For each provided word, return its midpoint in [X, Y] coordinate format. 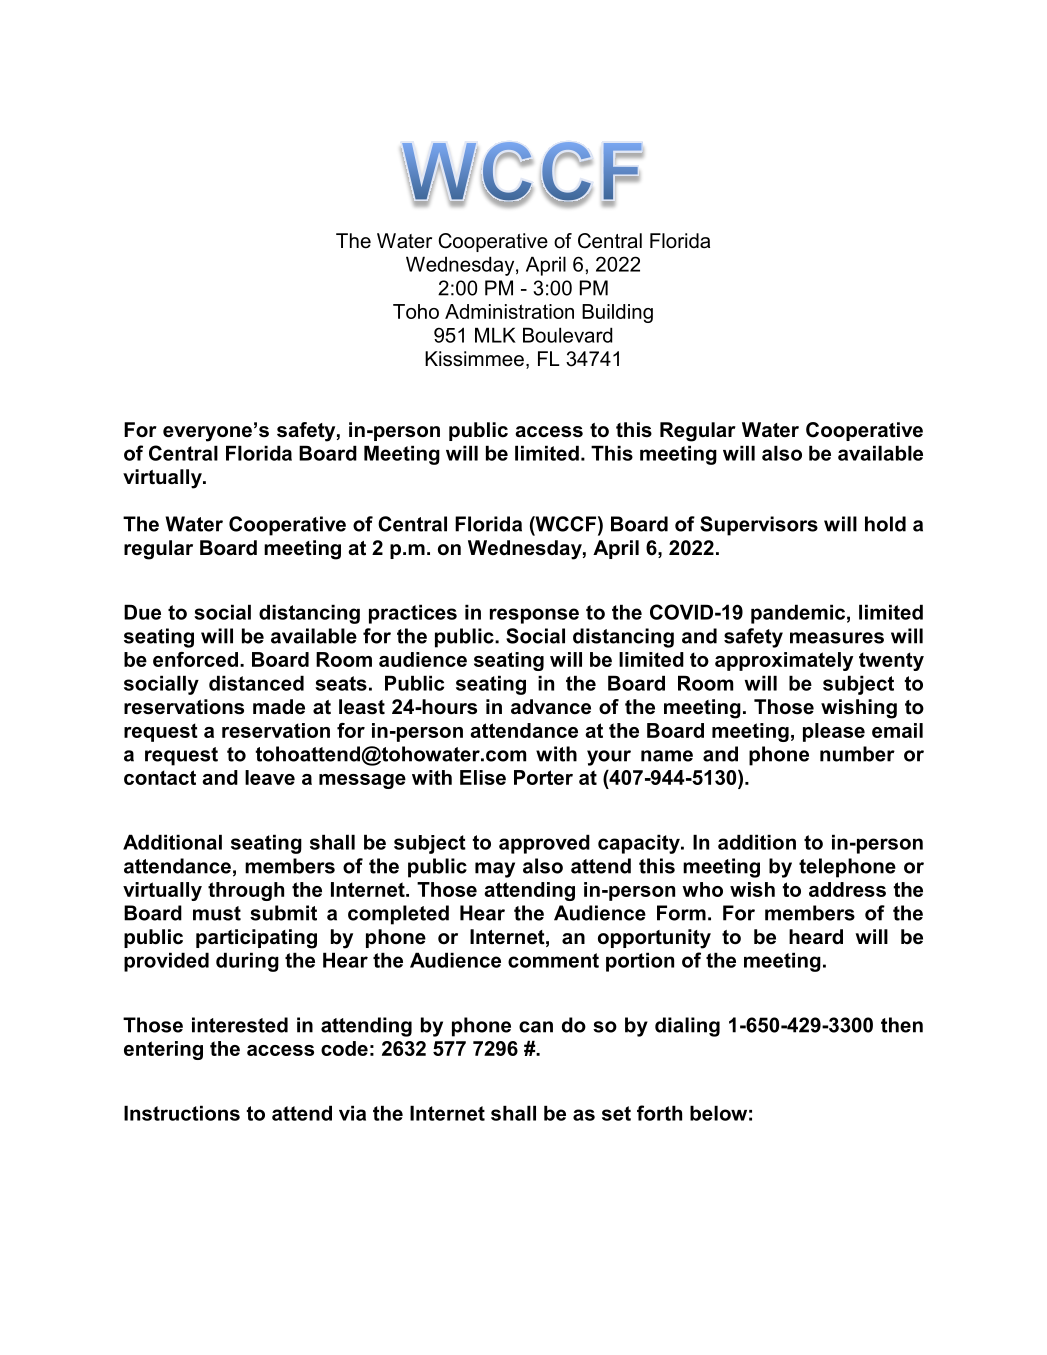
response [534, 616]
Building [617, 313]
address [847, 889]
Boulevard [567, 335]
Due [142, 612]
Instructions [182, 1113]
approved [544, 844]
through [246, 891]
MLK [495, 335]
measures [837, 638]
